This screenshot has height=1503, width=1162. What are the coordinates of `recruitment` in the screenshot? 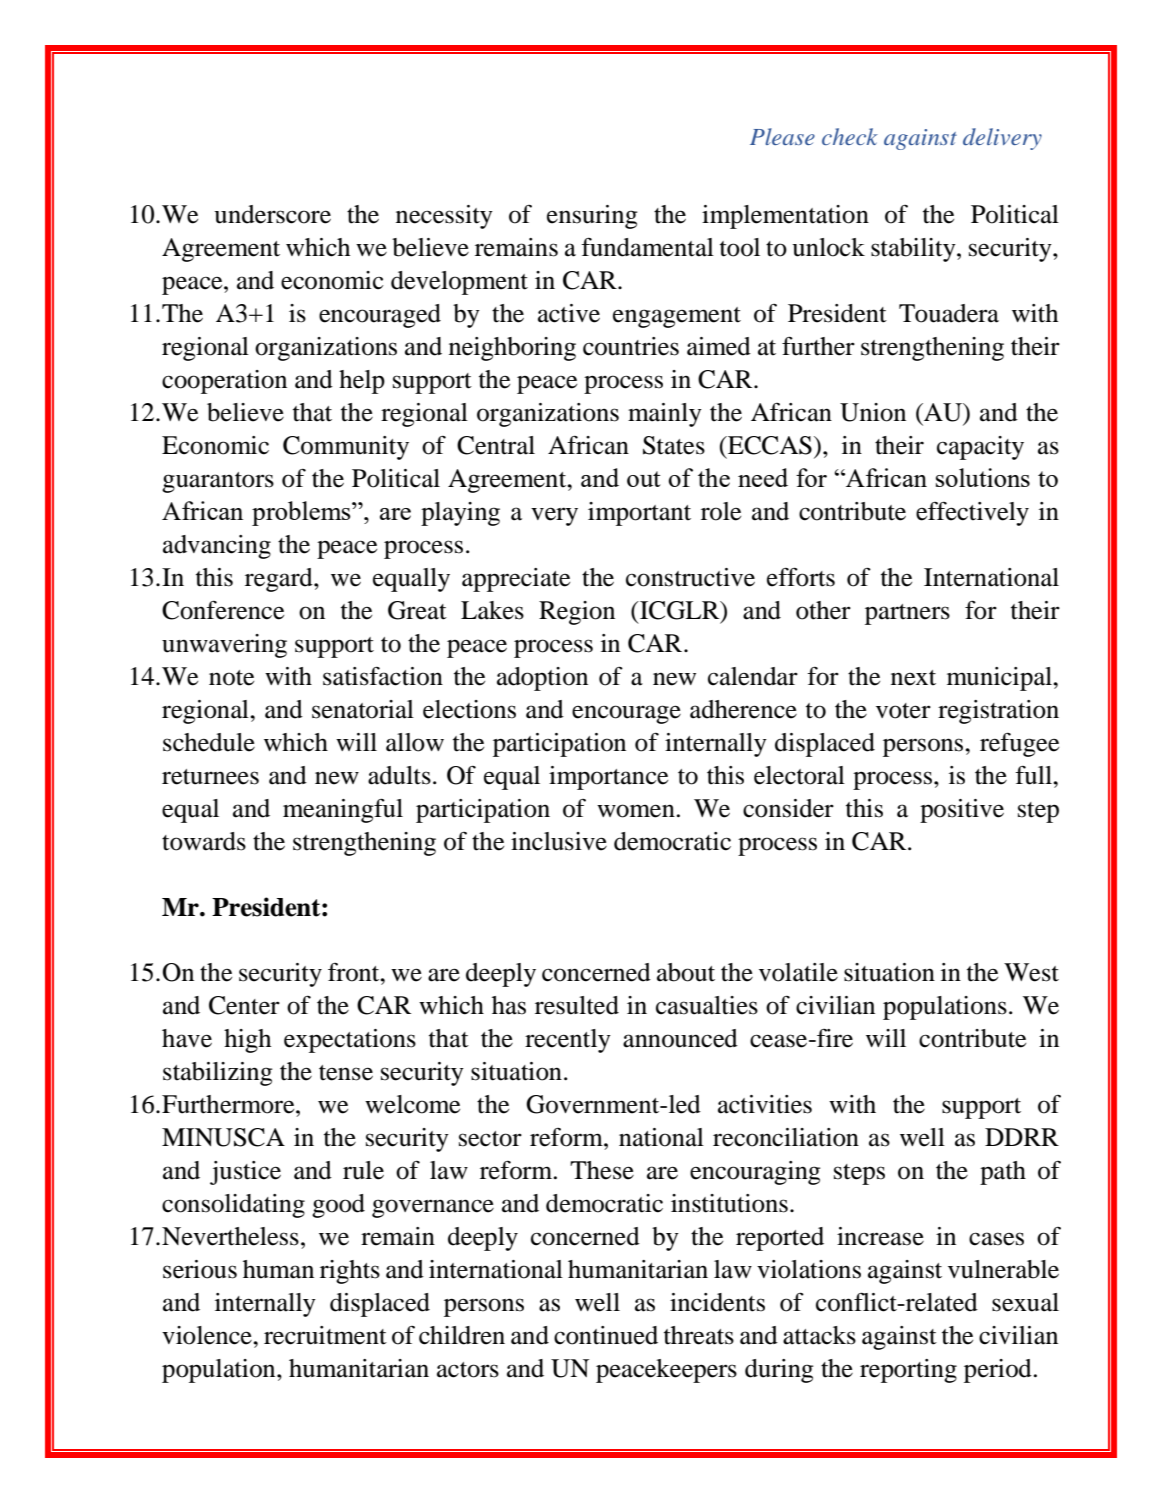 It's located at (325, 1335).
